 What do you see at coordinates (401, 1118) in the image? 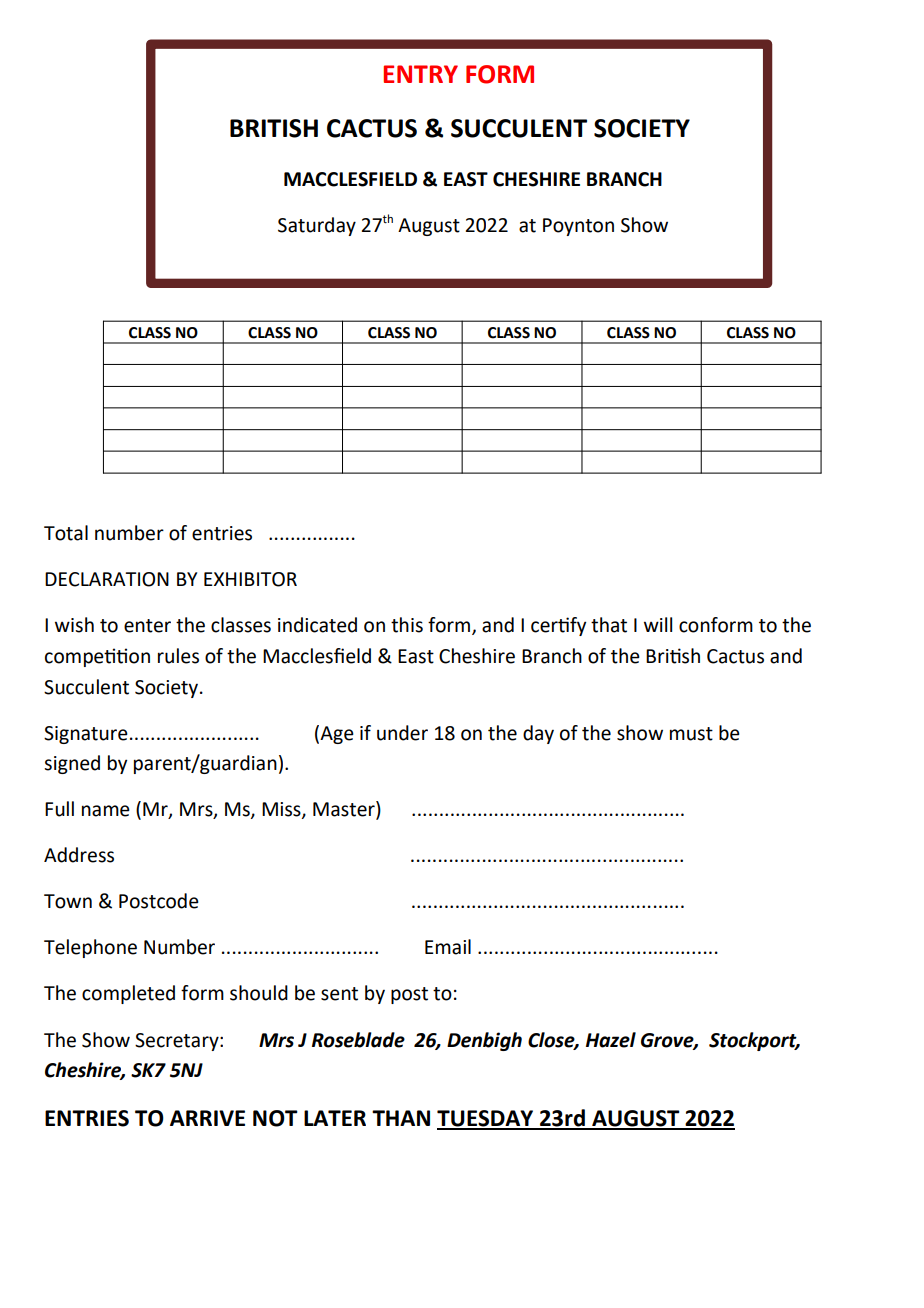
I see `THAN` at bounding box center [401, 1118].
